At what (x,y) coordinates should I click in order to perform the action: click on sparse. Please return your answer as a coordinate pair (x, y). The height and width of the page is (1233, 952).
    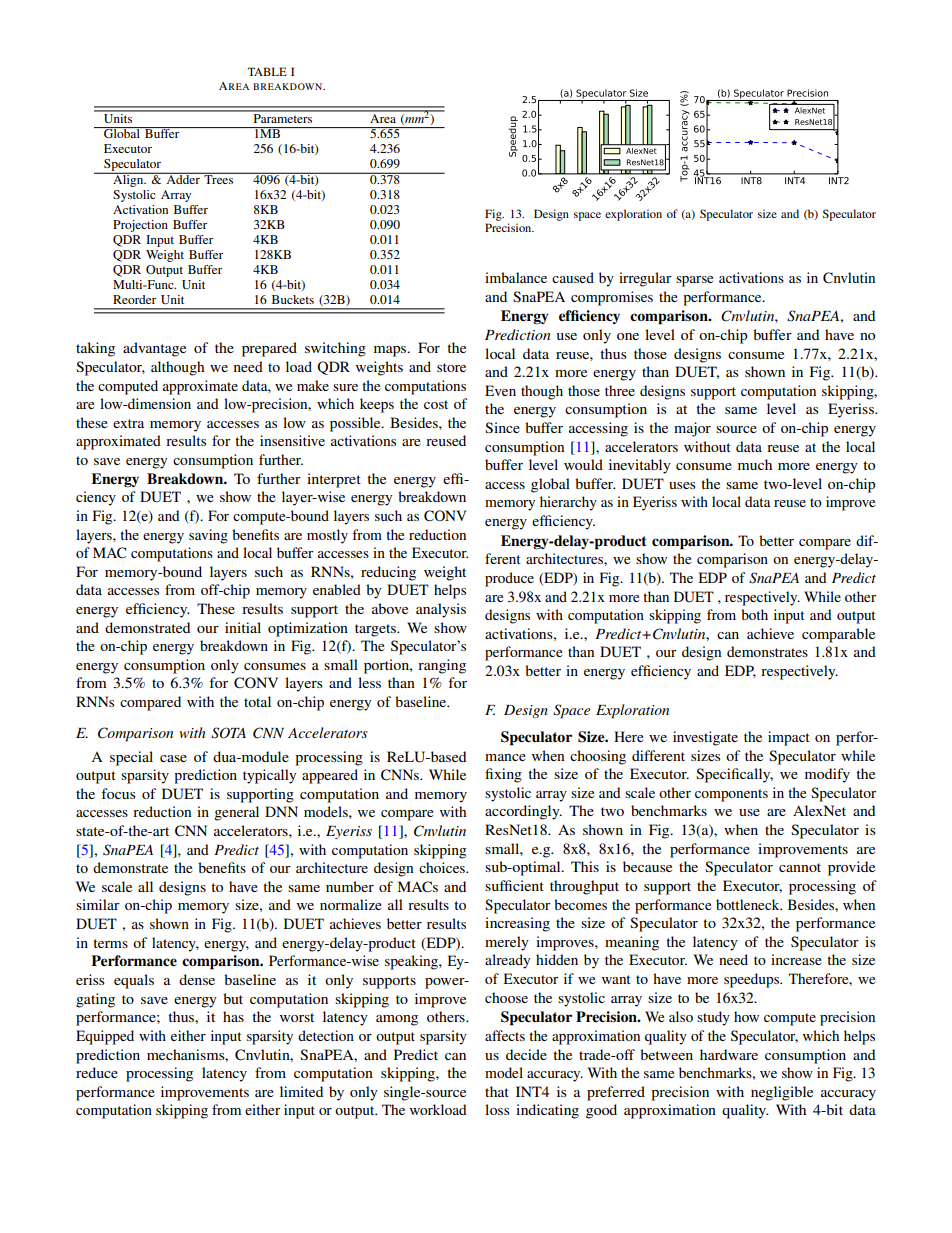
    Looking at the image, I should click on (694, 281).
